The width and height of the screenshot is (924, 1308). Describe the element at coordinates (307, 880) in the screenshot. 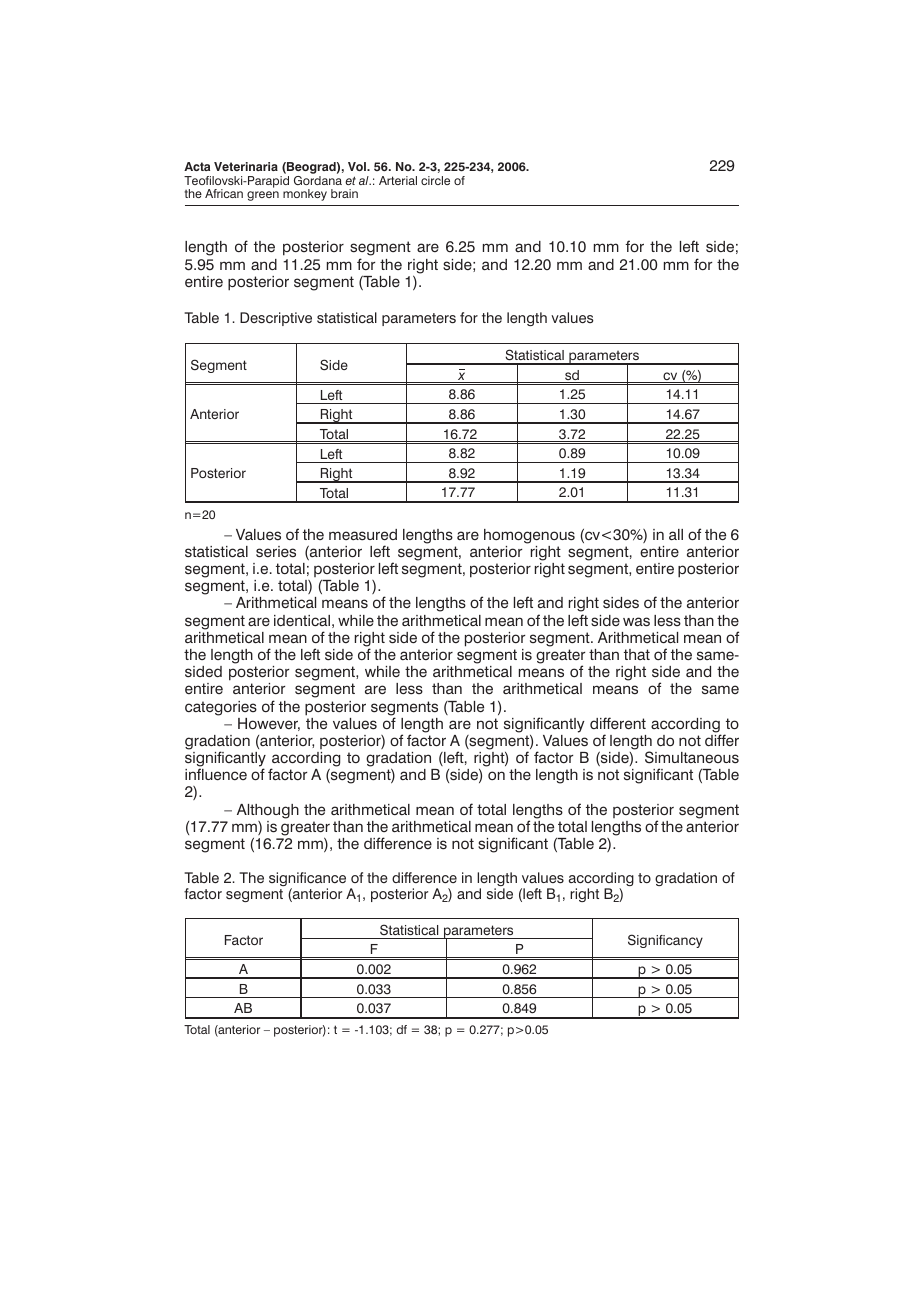

I see `significance` at that location.
